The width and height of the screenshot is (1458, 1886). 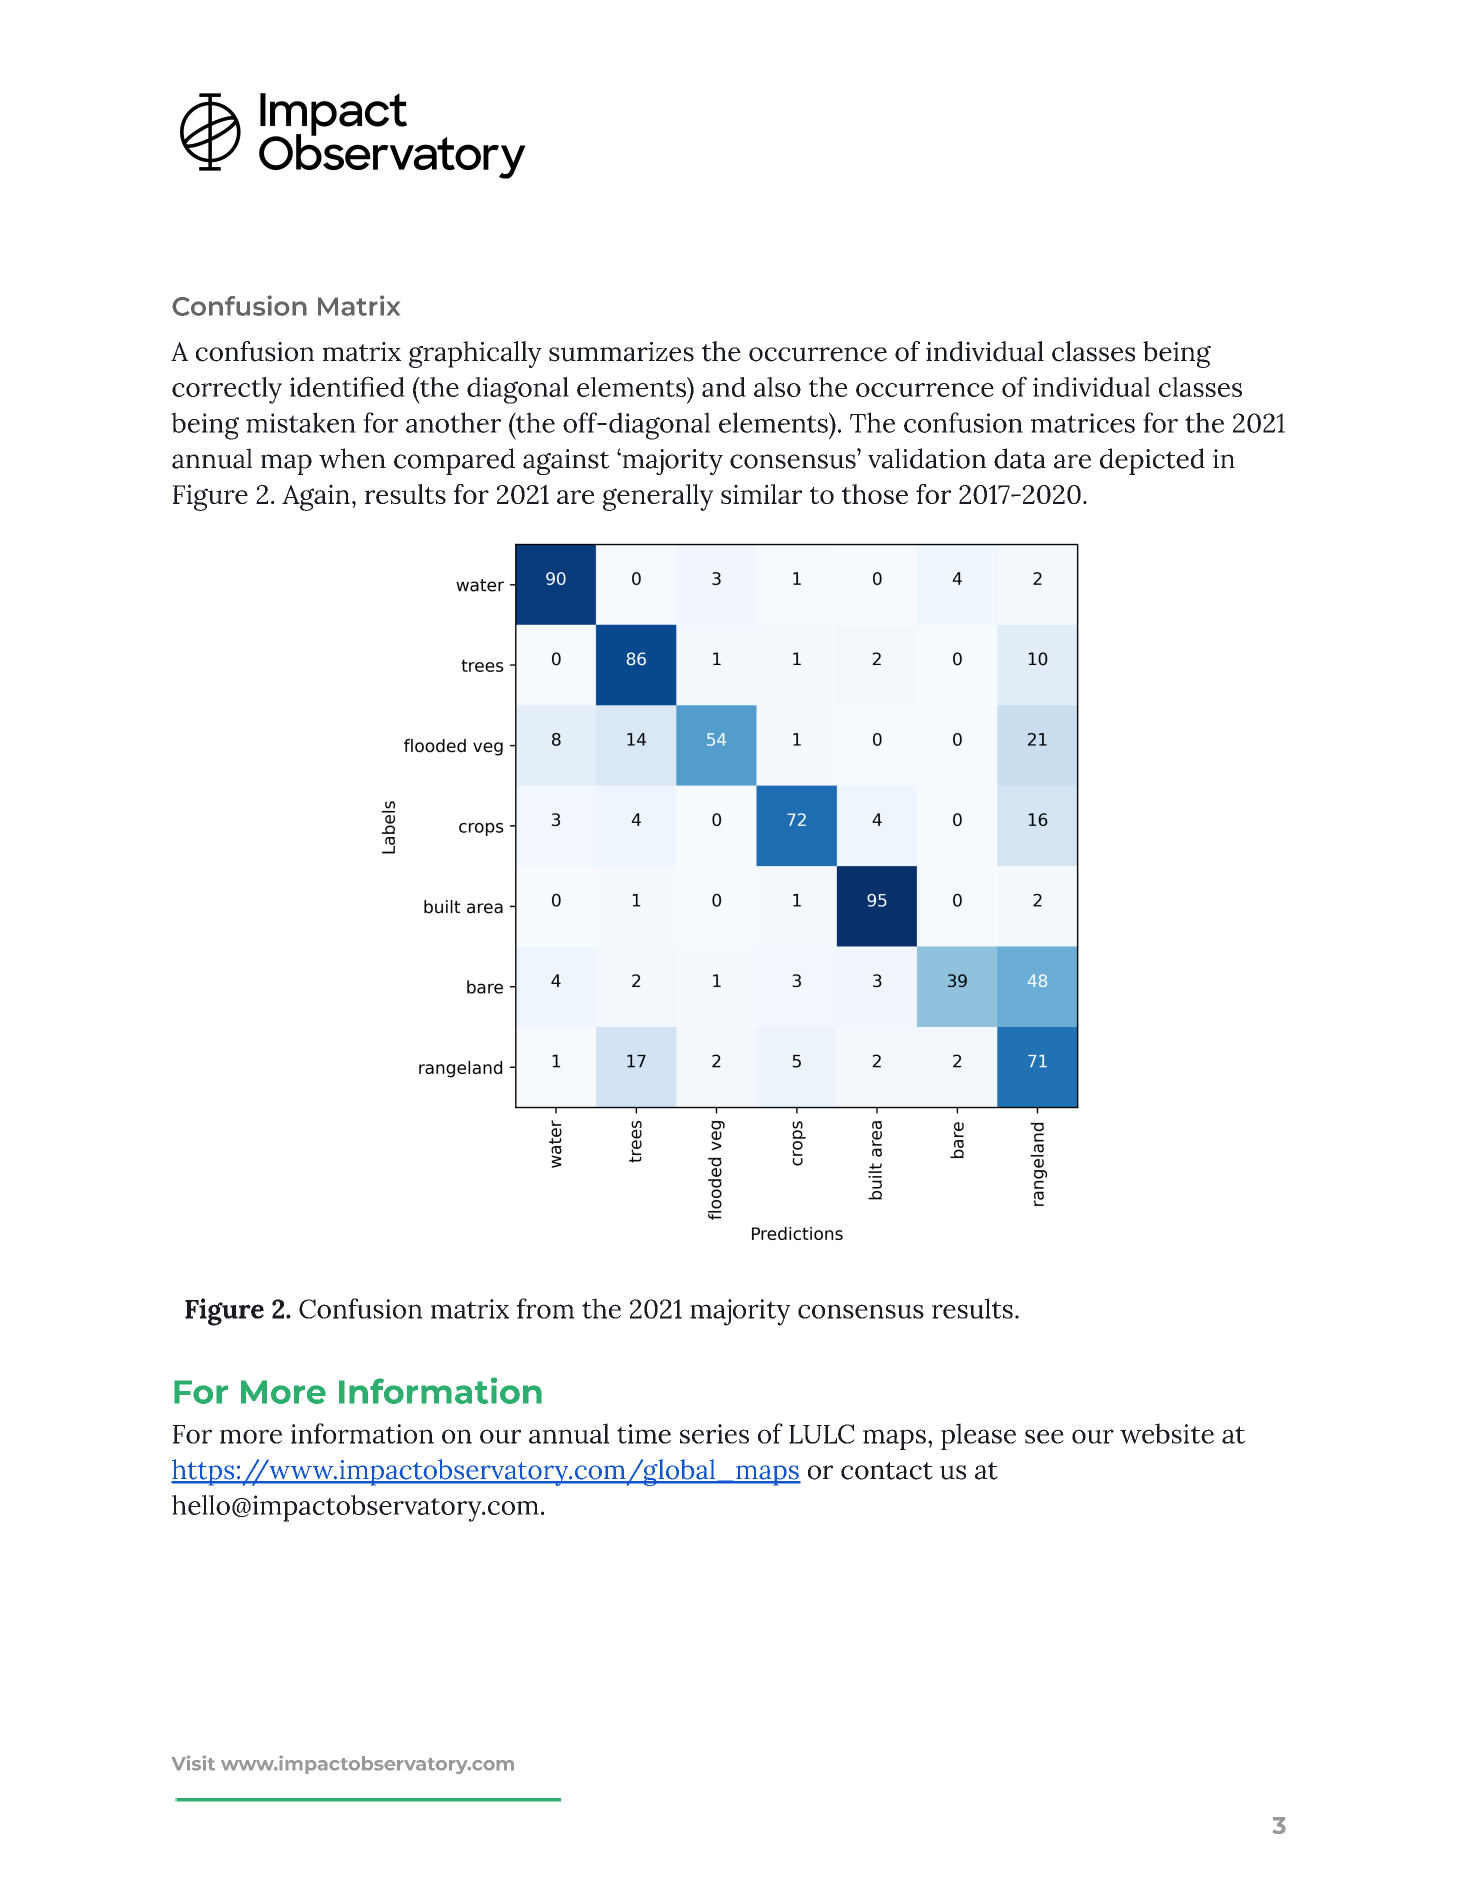 What do you see at coordinates (1044, 1436) in the screenshot?
I see `see` at bounding box center [1044, 1436].
